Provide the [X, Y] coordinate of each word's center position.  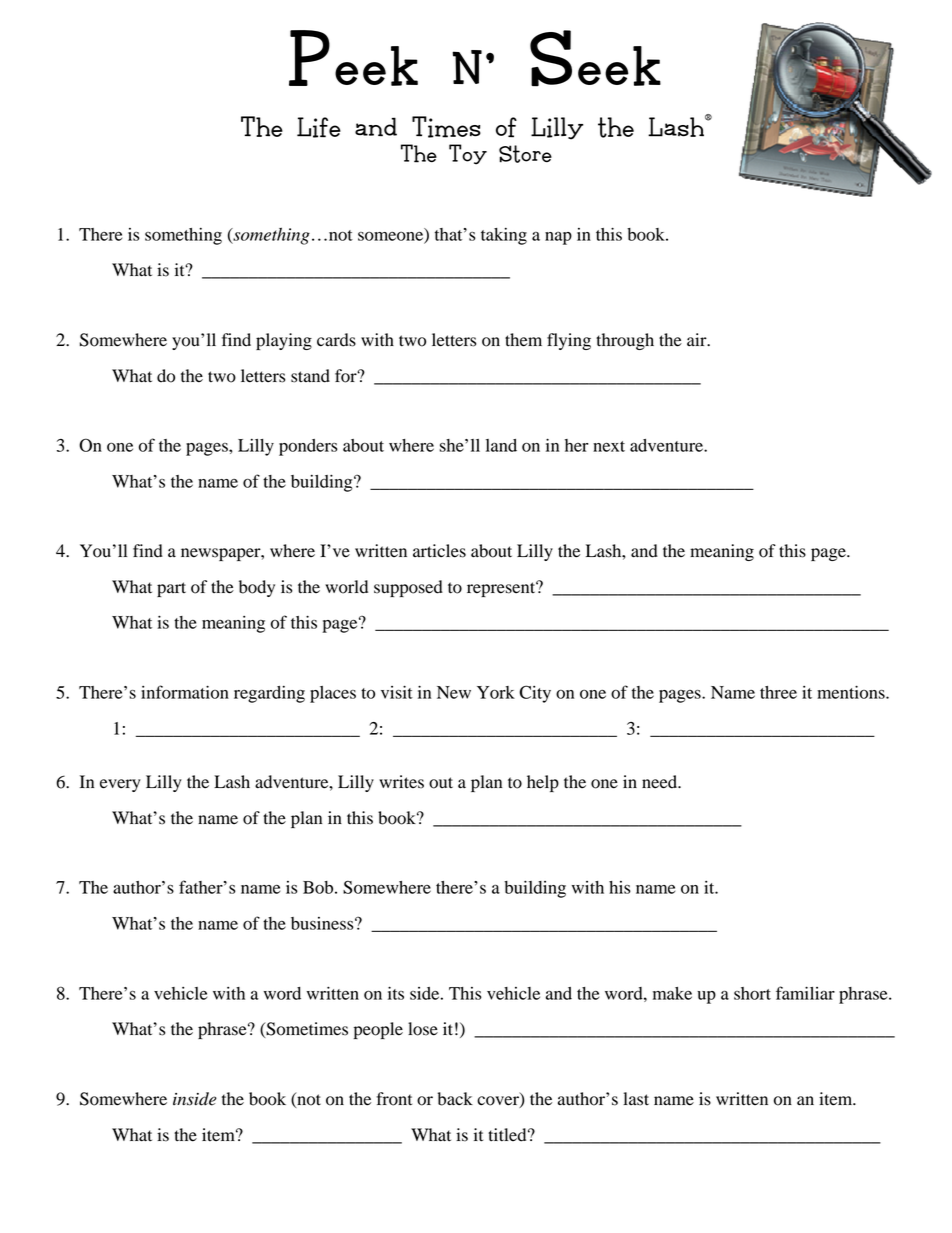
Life [319, 127]
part [171, 589]
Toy [468, 154]
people [378, 1030]
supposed [408, 588]
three [778, 692]
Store [525, 154]
